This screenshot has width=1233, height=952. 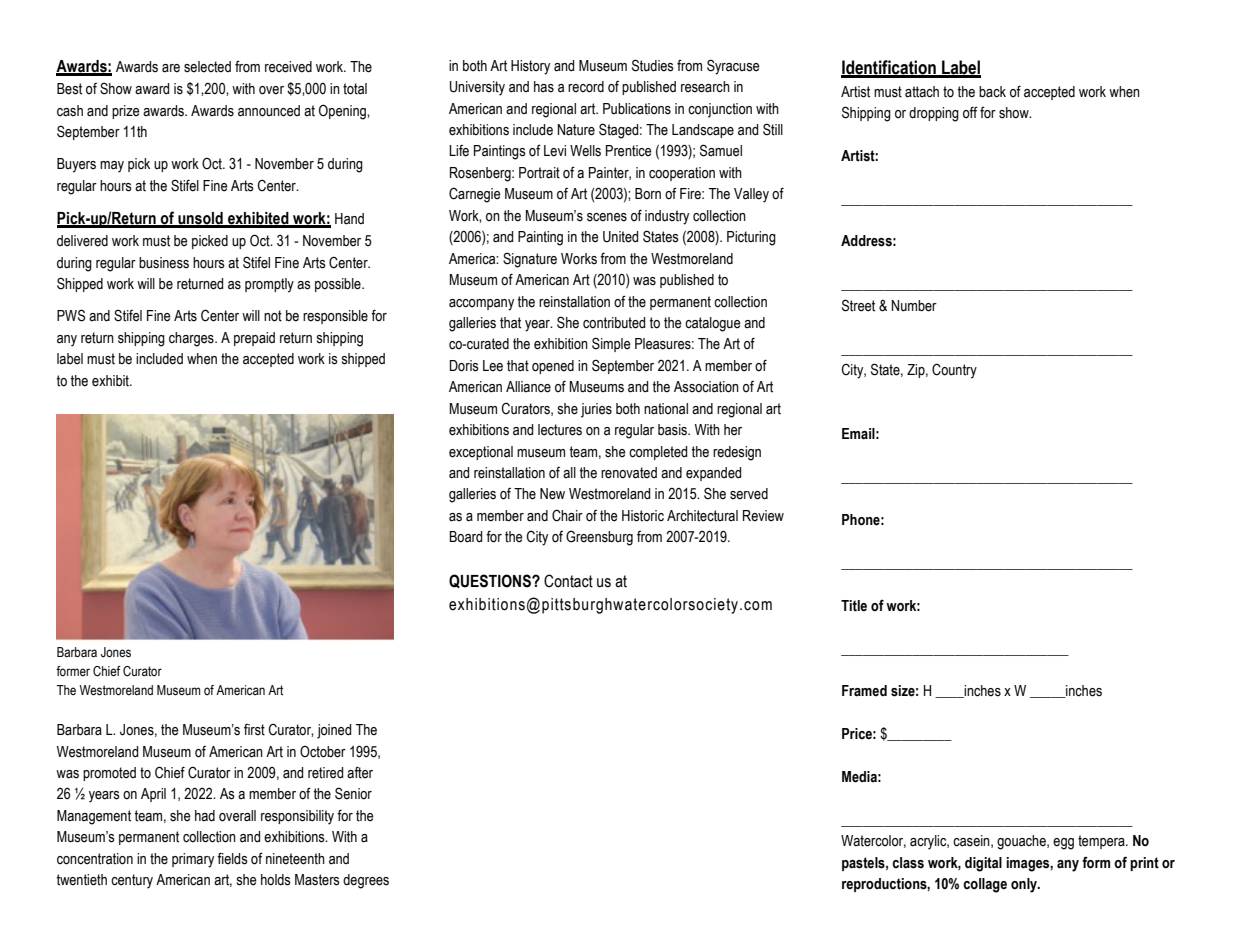 What do you see at coordinates (207, 67) in the screenshot?
I see `selected` at bounding box center [207, 67].
